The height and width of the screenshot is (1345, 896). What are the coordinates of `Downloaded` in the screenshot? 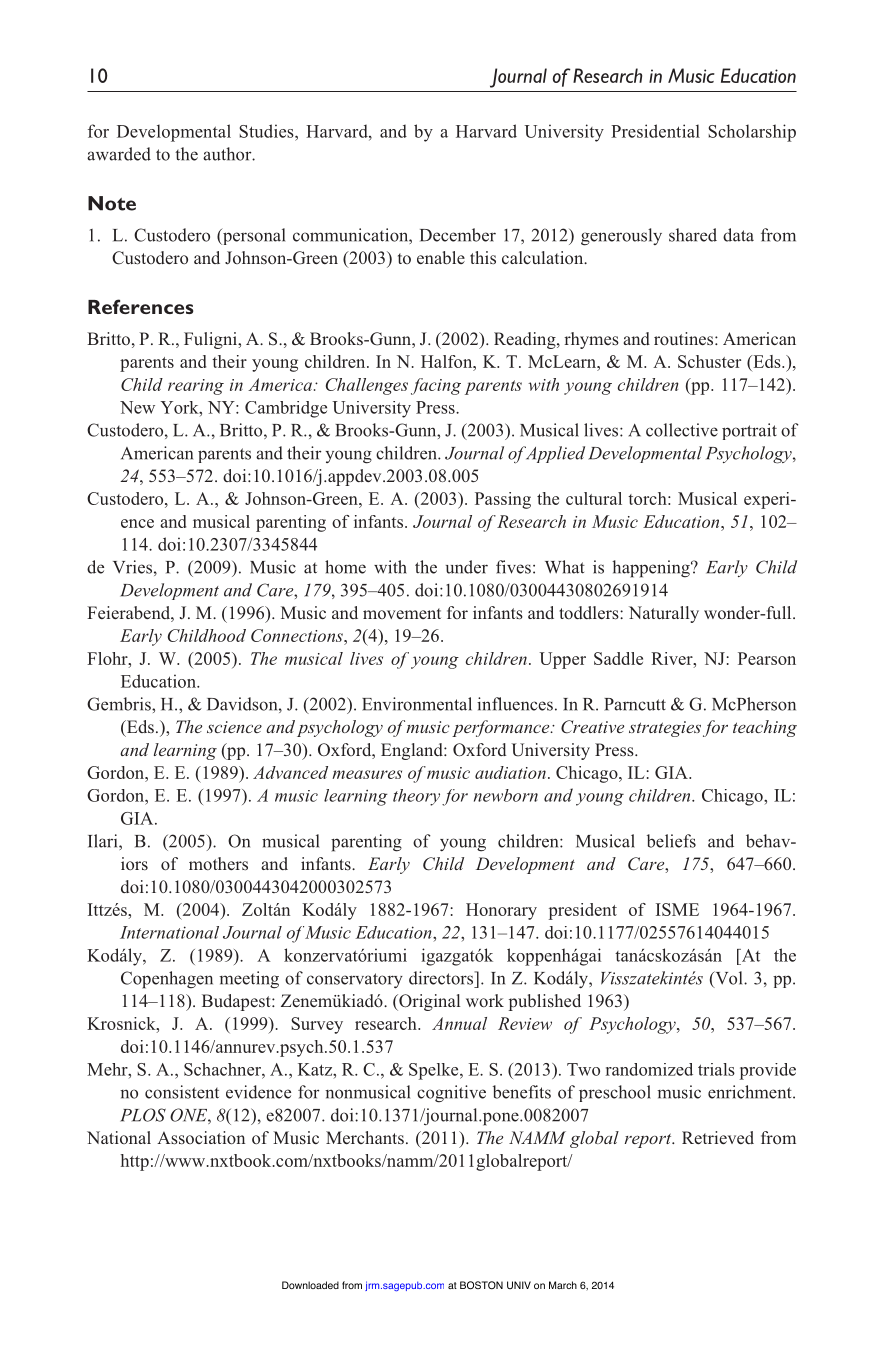 It's located at (310, 1285).
